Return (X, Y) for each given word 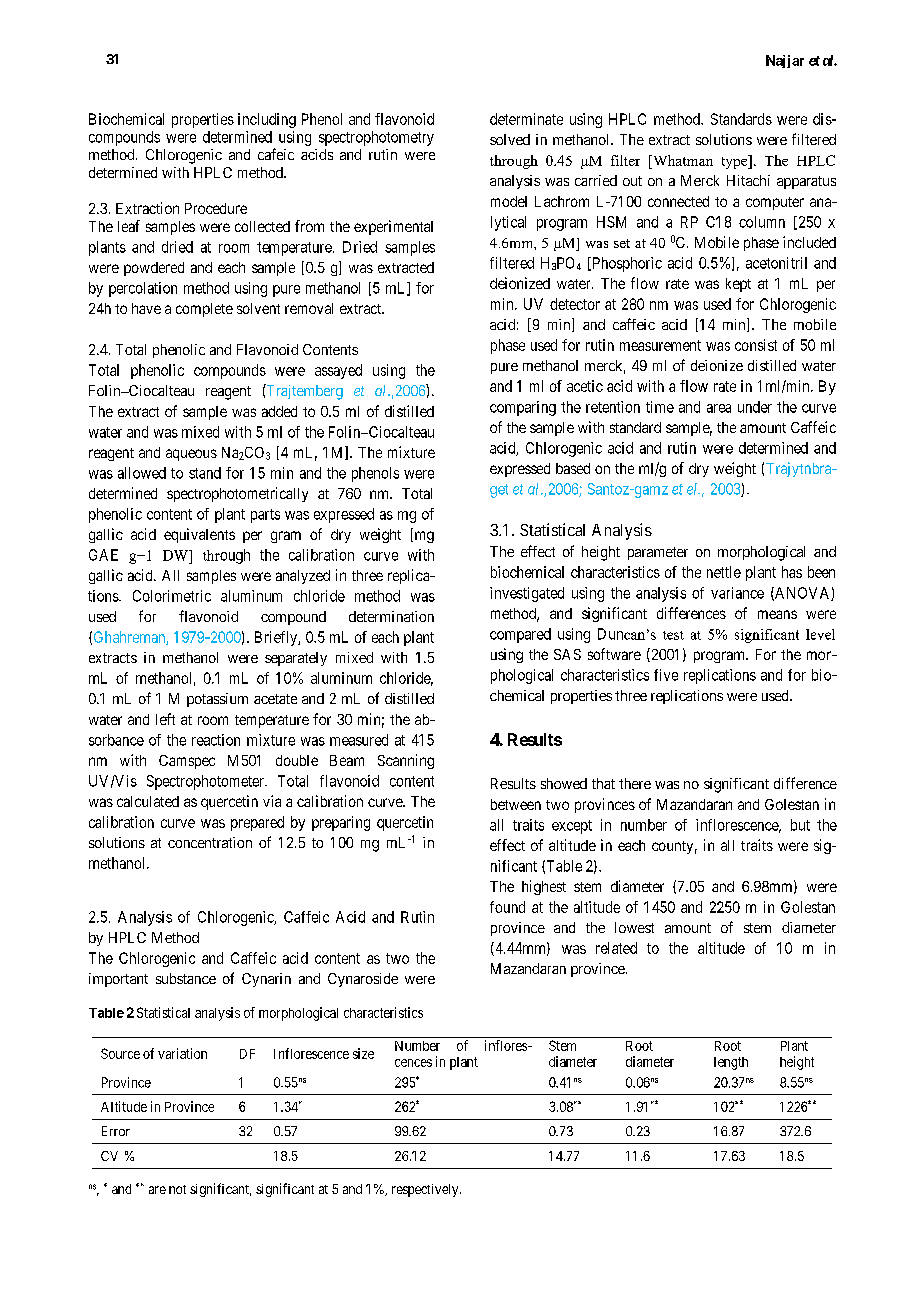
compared (520, 635)
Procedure (216, 208)
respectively (426, 1190)
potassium (217, 700)
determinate (526, 119)
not (177, 1189)
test (673, 635)
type (736, 162)
